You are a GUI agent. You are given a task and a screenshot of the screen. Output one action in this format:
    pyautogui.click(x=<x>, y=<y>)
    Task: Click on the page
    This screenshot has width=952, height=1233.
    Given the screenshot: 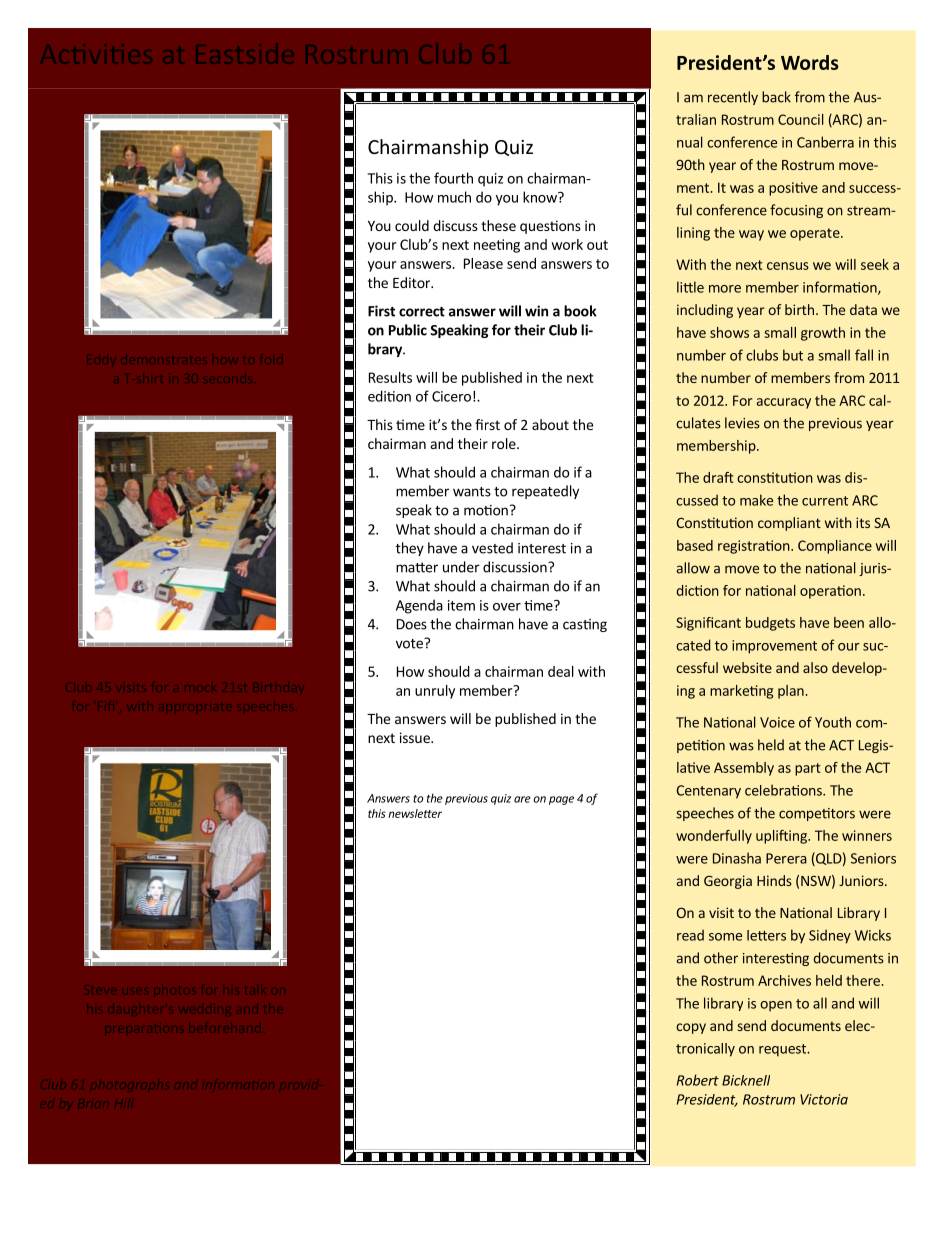 What is the action you would take?
    pyautogui.click(x=561, y=800)
